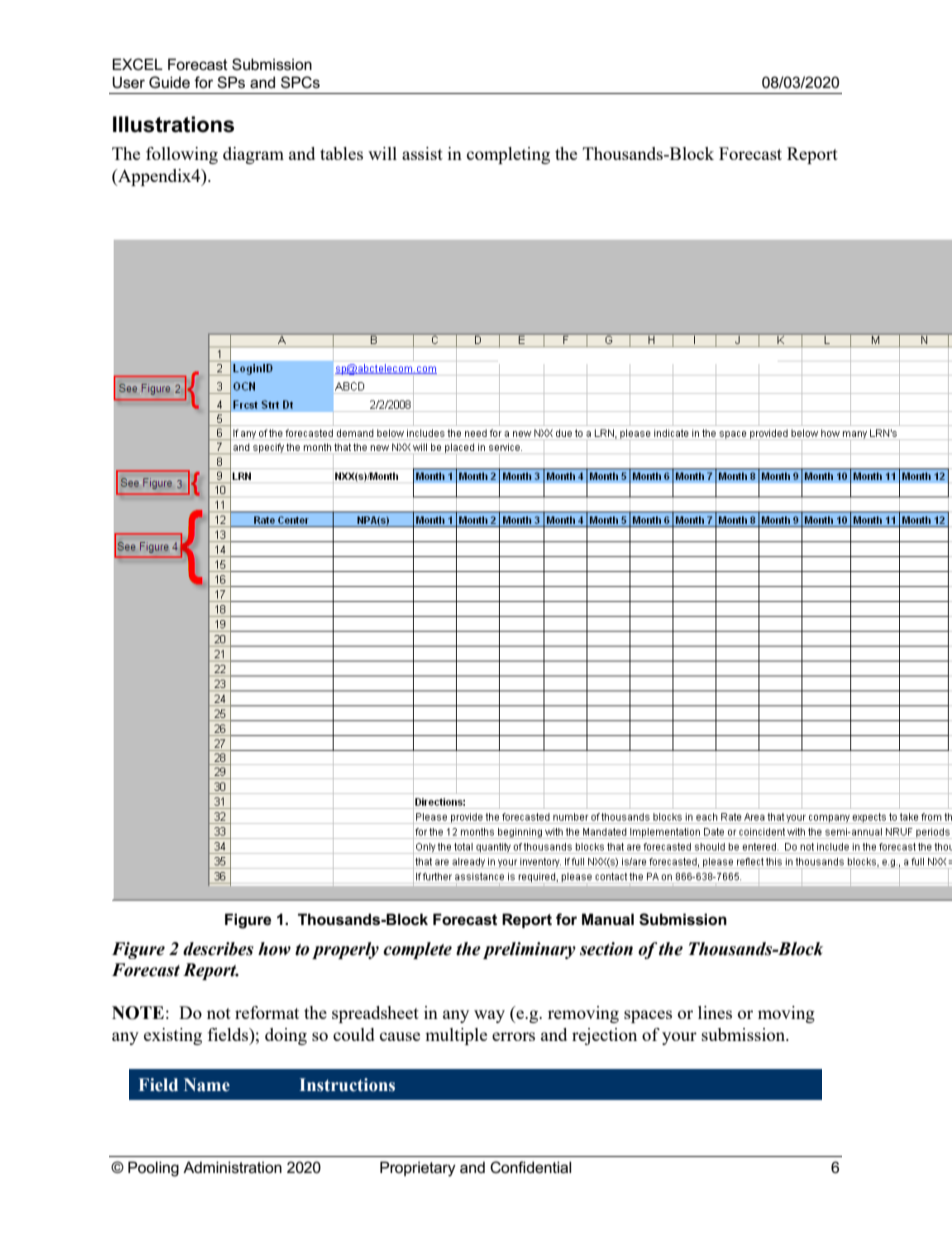 Image resolution: width=952 pixels, height=1233 pixels. What do you see at coordinates (606, 949) in the image?
I see `section` at bounding box center [606, 949].
